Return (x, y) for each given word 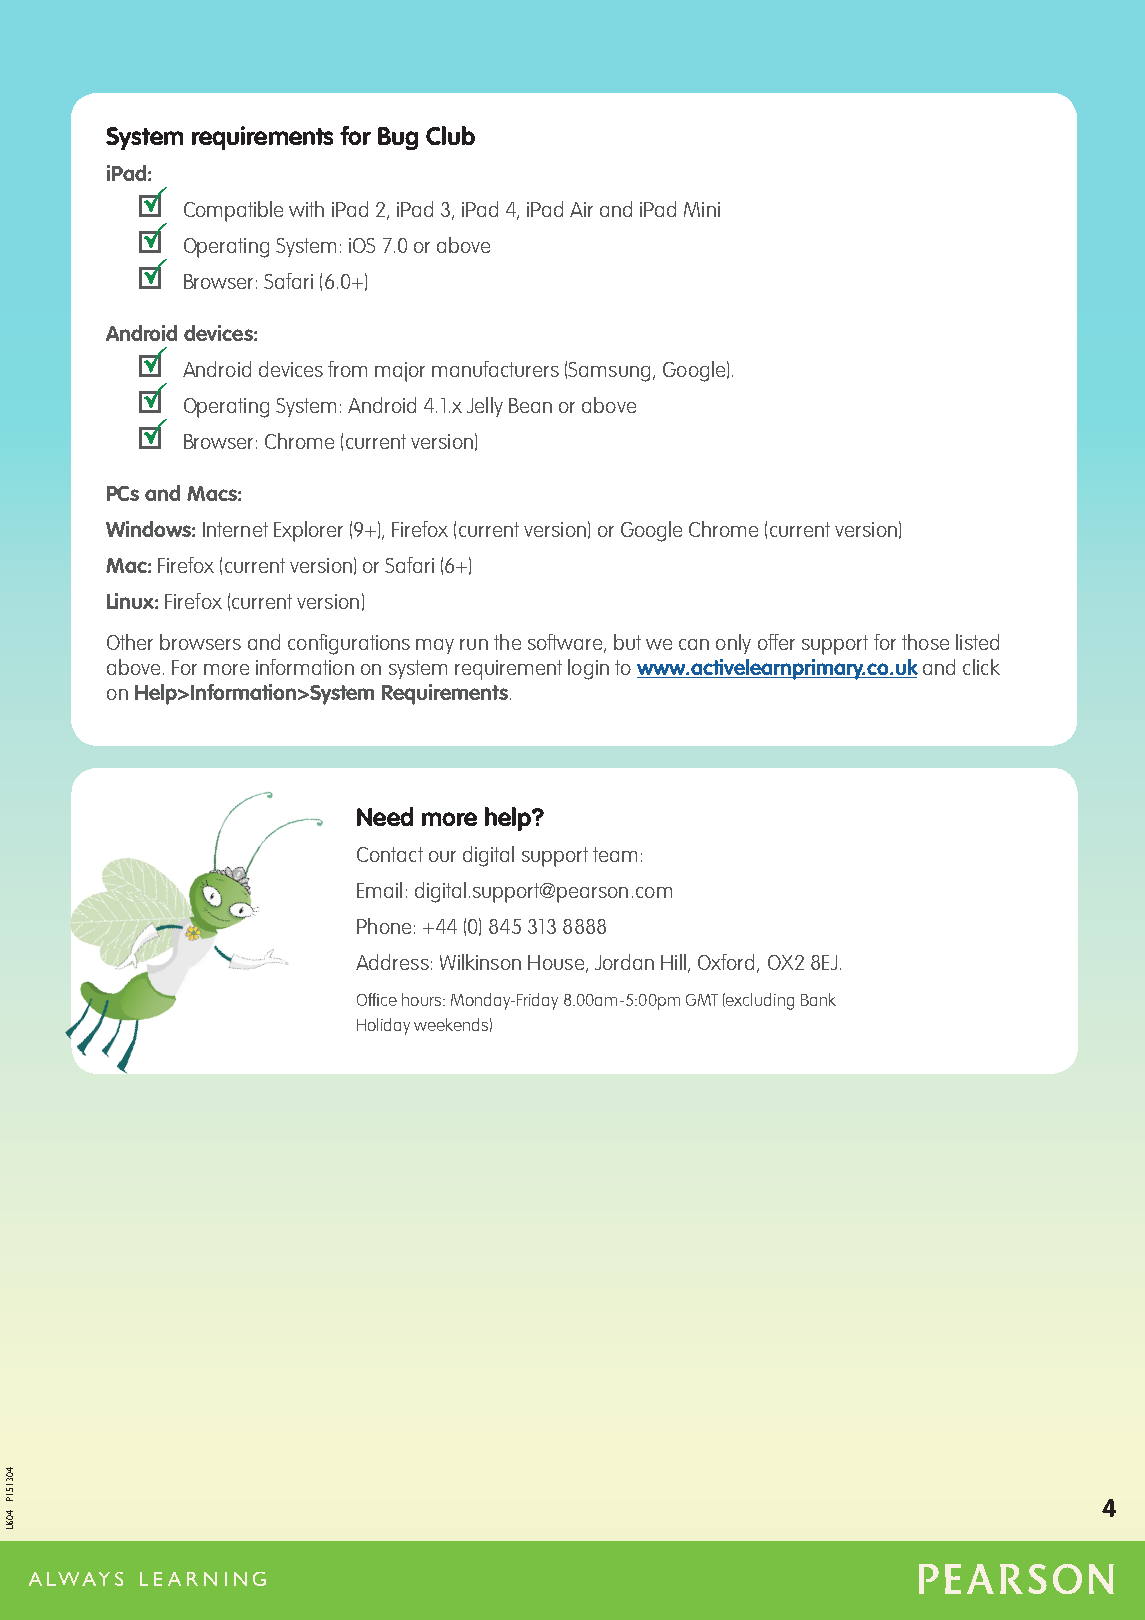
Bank (818, 999)
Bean (530, 405)
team (615, 854)
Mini (702, 209)
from (347, 369)
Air (581, 209)
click (981, 667)
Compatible (233, 211)
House (557, 963)
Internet (235, 529)
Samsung (609, 372)
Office (377, 999)
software (566, 643)
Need (385, 816)
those (925, 642)
